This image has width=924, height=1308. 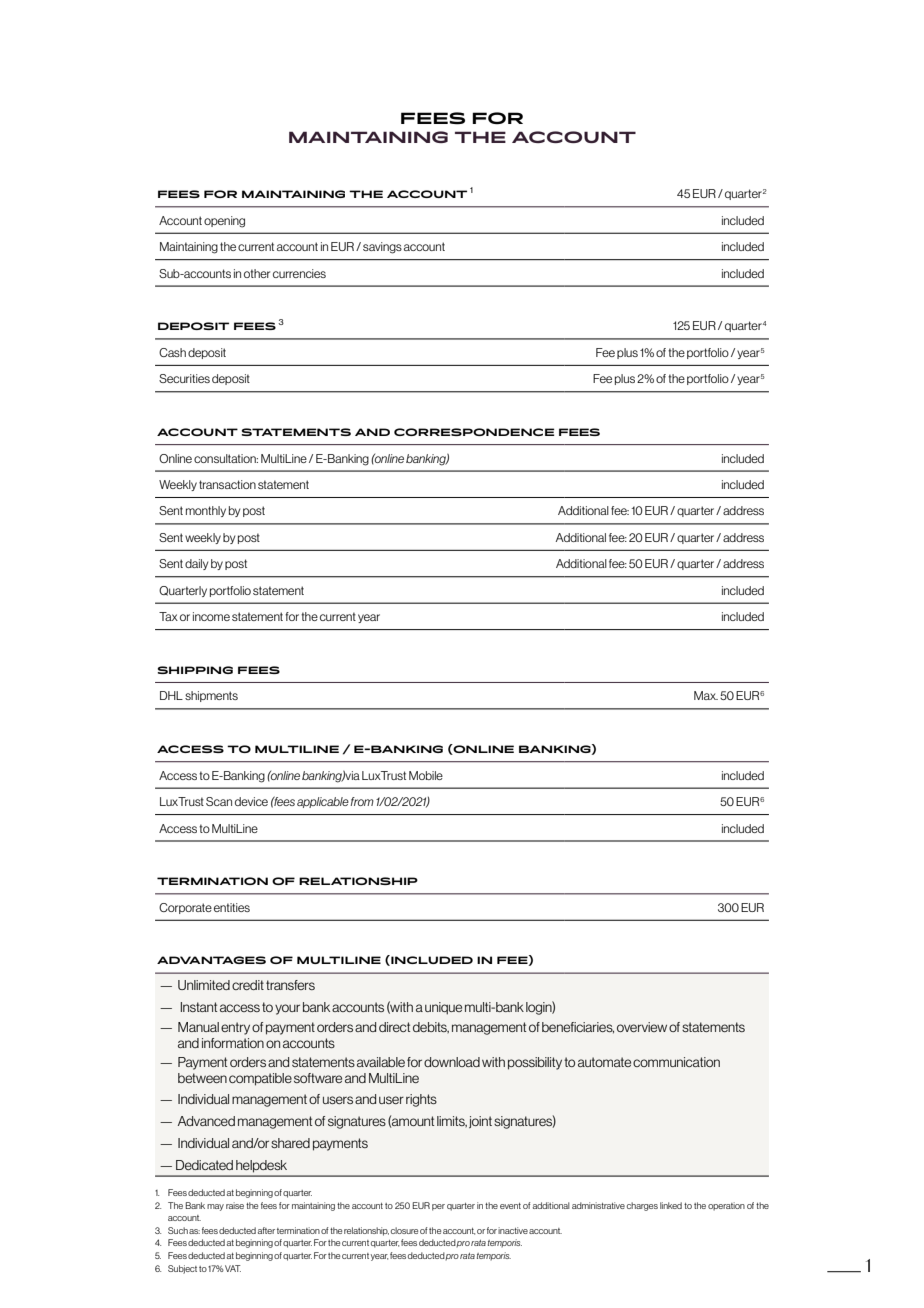 I want to click on Max, so click(x=706, y=695).
